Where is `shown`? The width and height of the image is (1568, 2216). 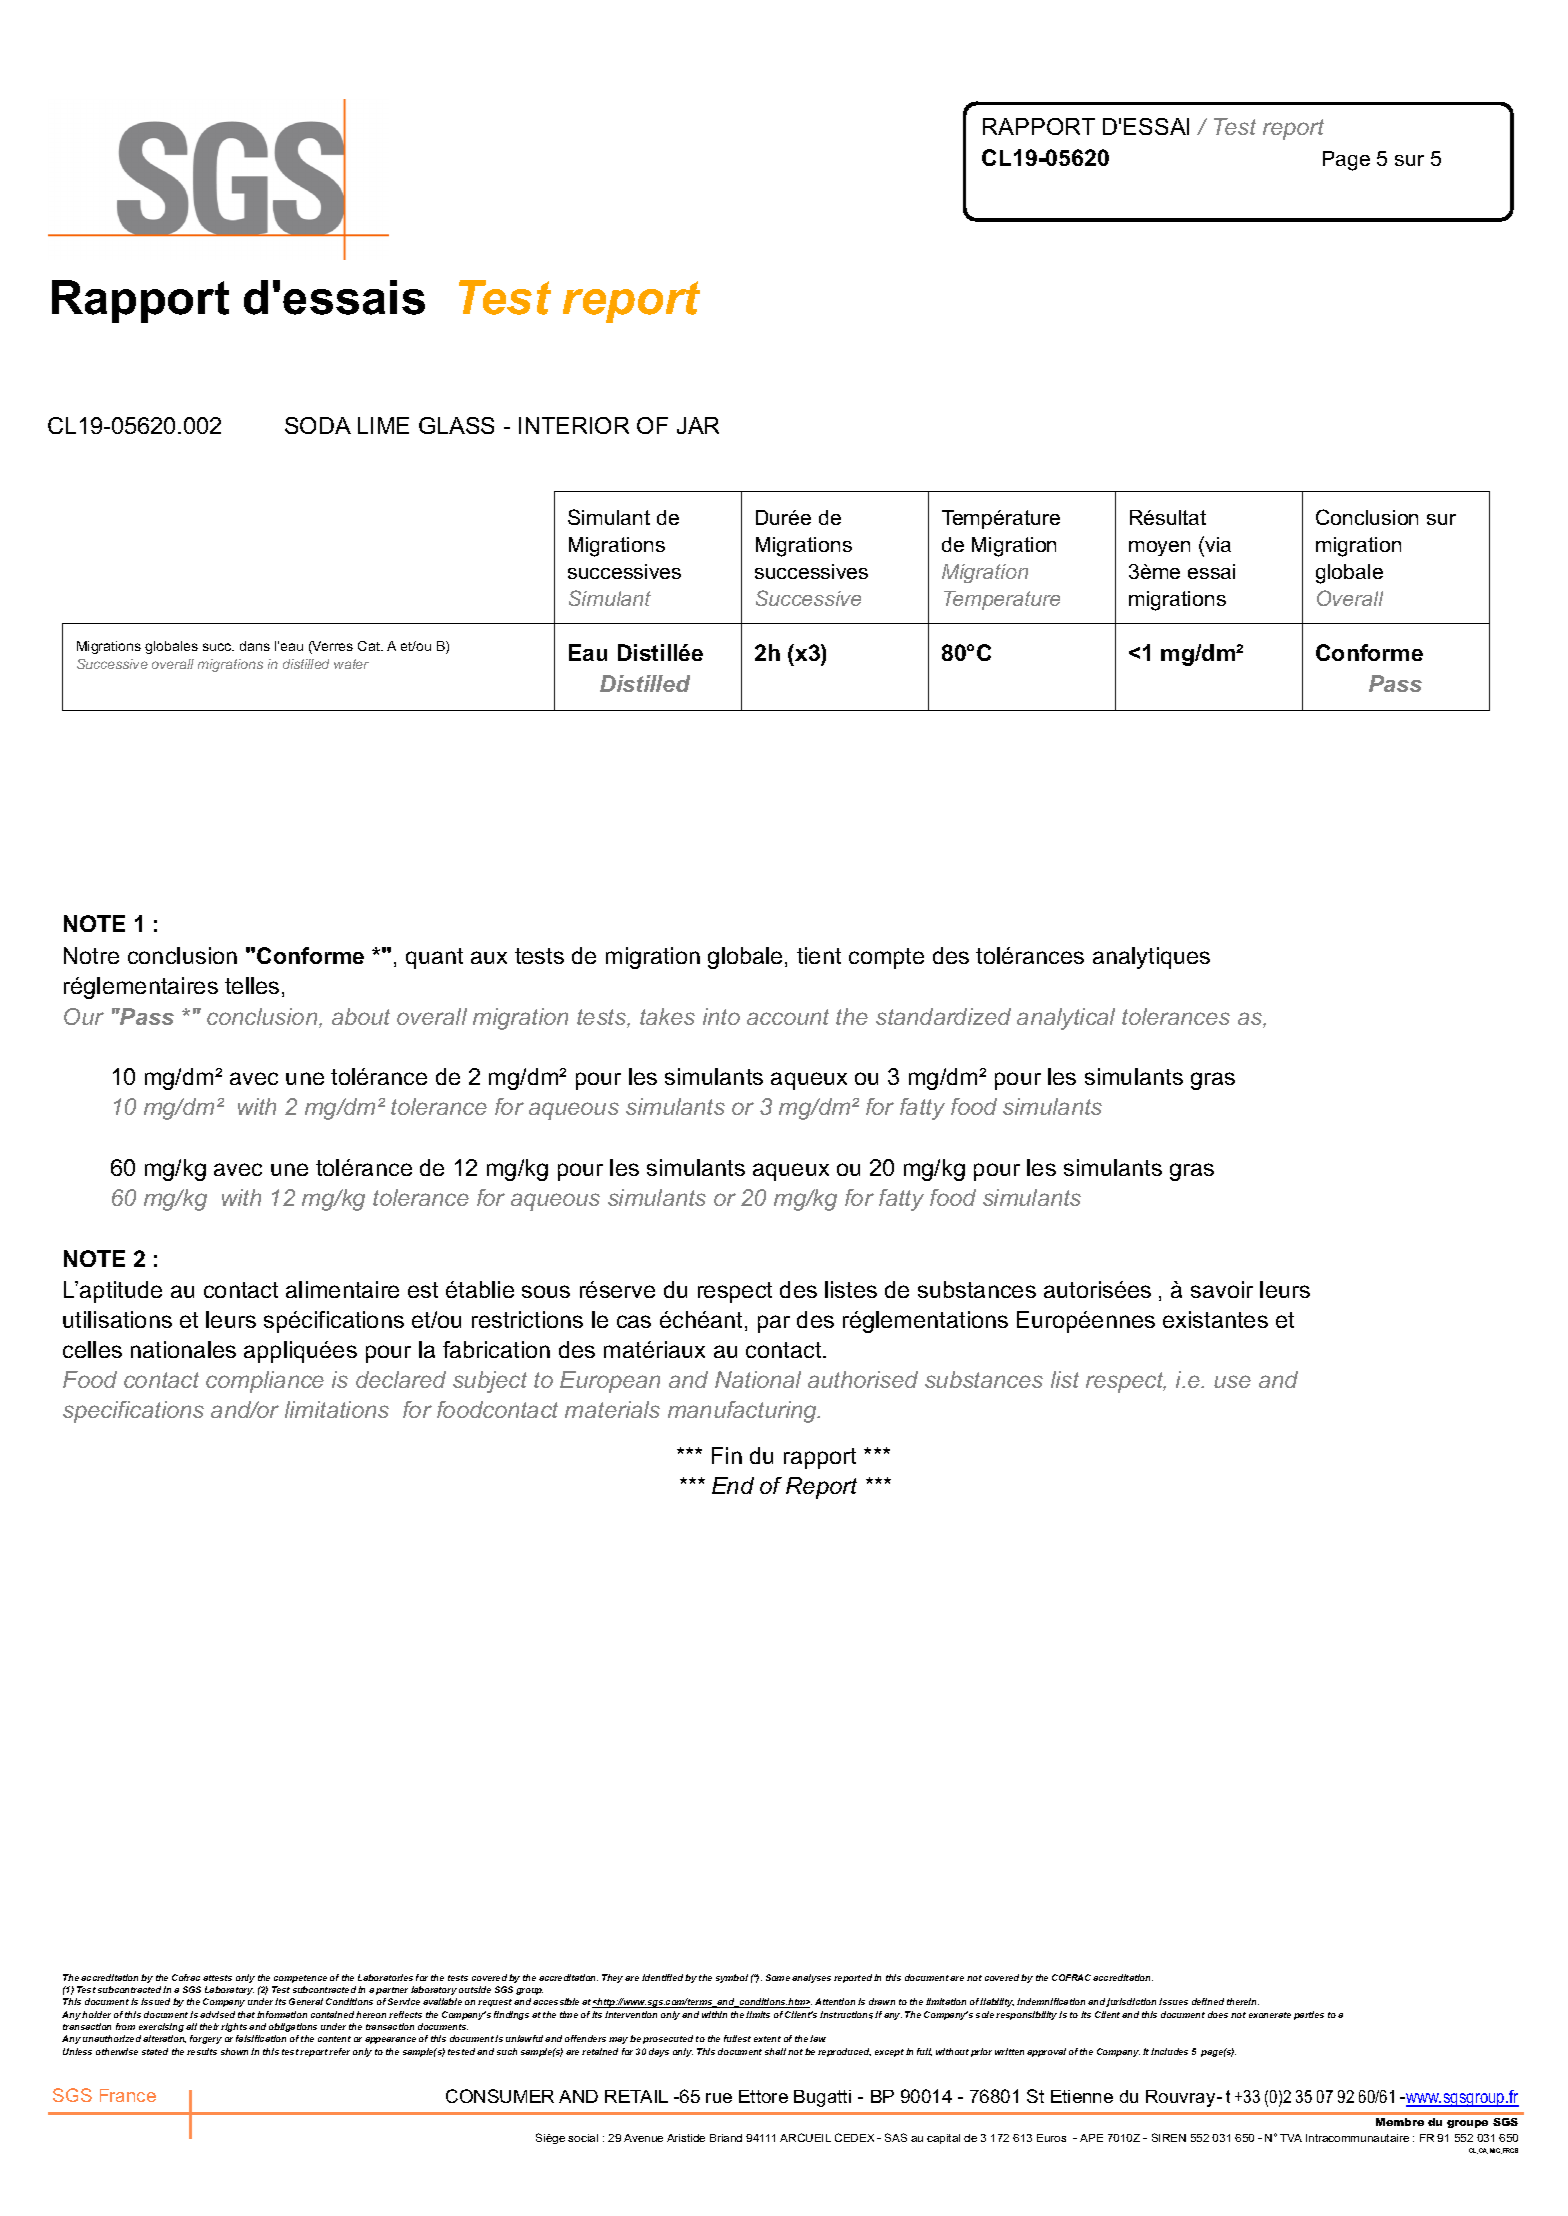
shown is located at coordinates (234, 2051).
